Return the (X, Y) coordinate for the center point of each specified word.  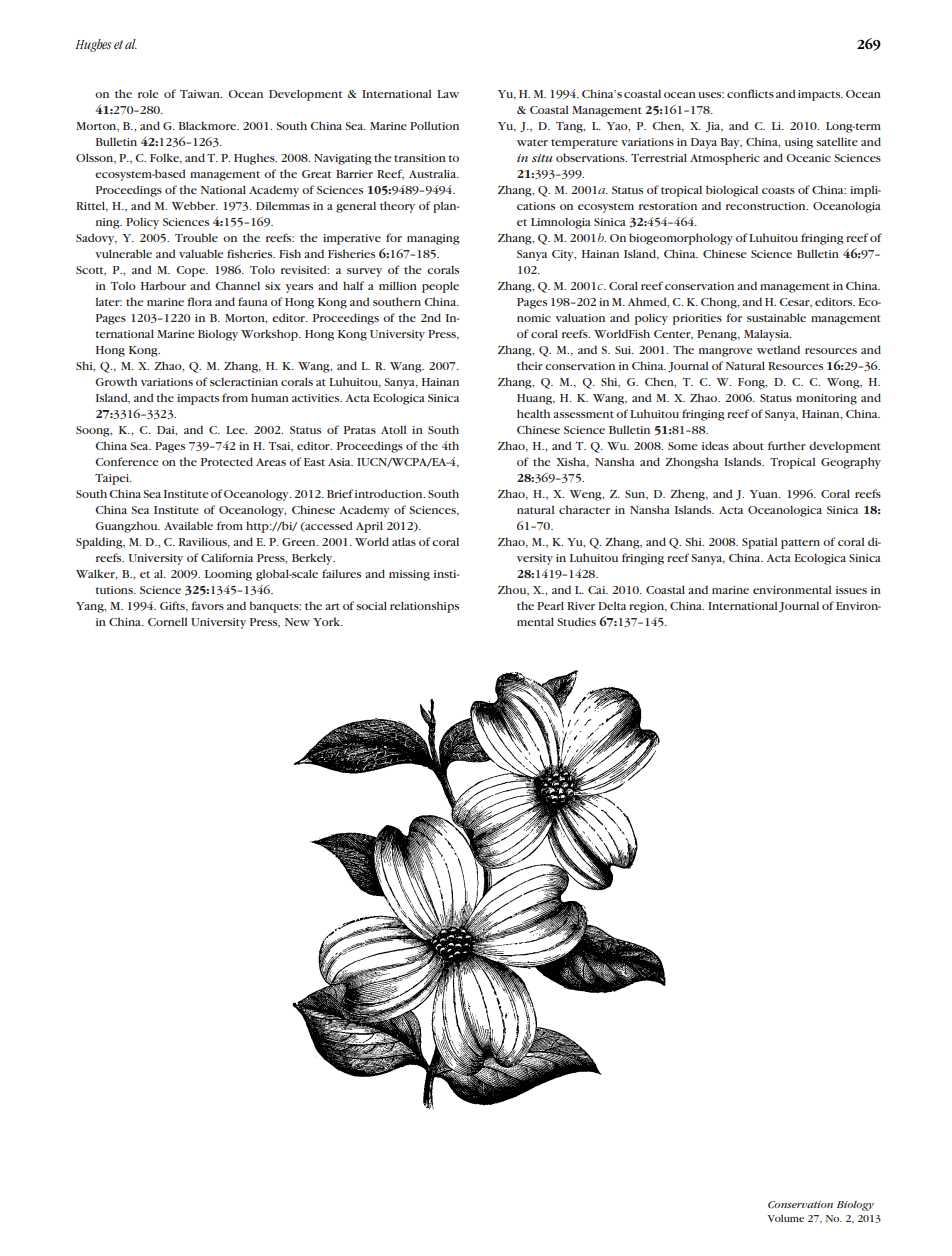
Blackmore (208, 125)
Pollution (434, 125)
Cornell (167, 621)
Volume (786, 1218)
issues (851, 590)
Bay (731, 143)
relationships (424, 607)
